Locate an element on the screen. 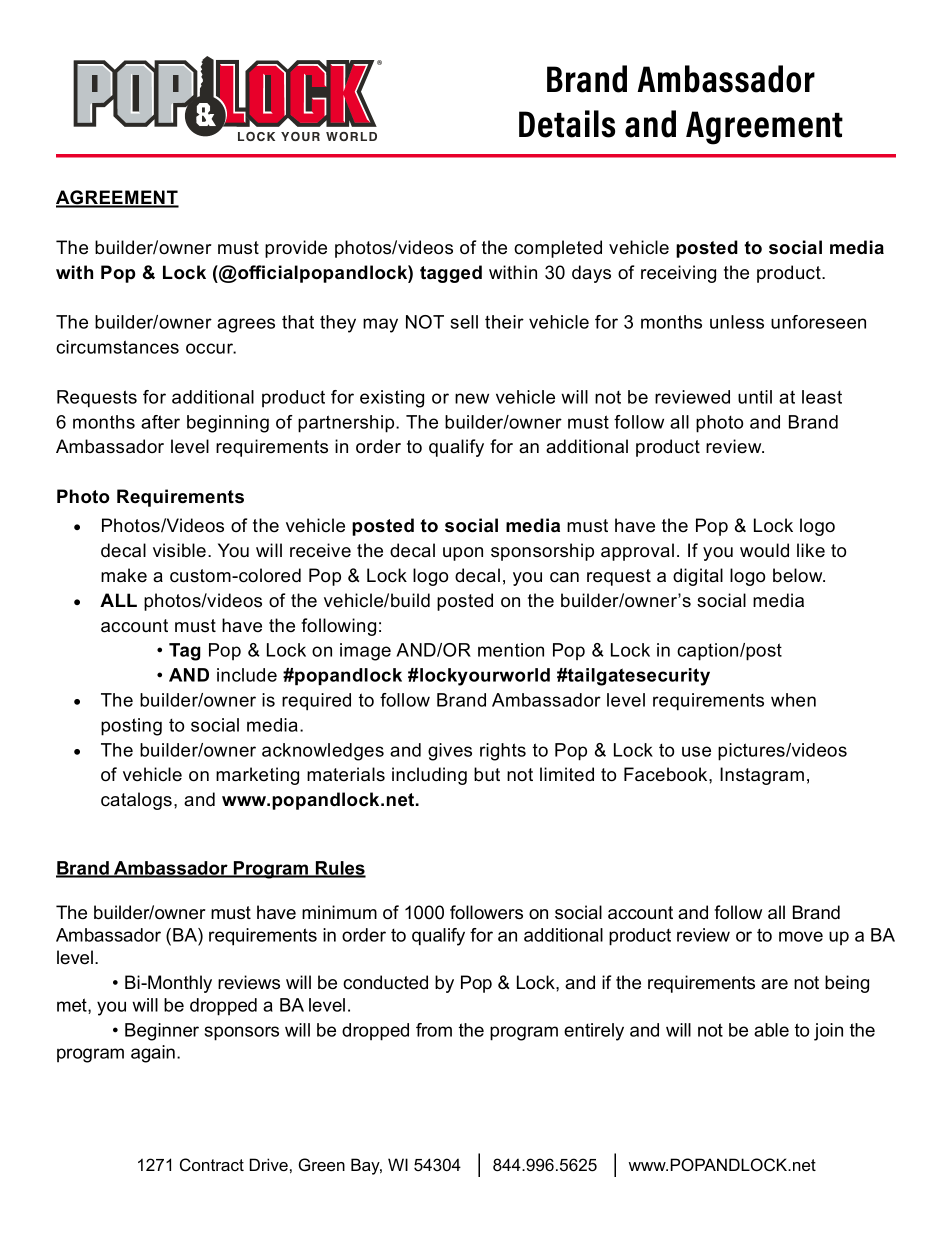 This screenshot has width=952, height=1233. until is located at coordinates (755, 397).
